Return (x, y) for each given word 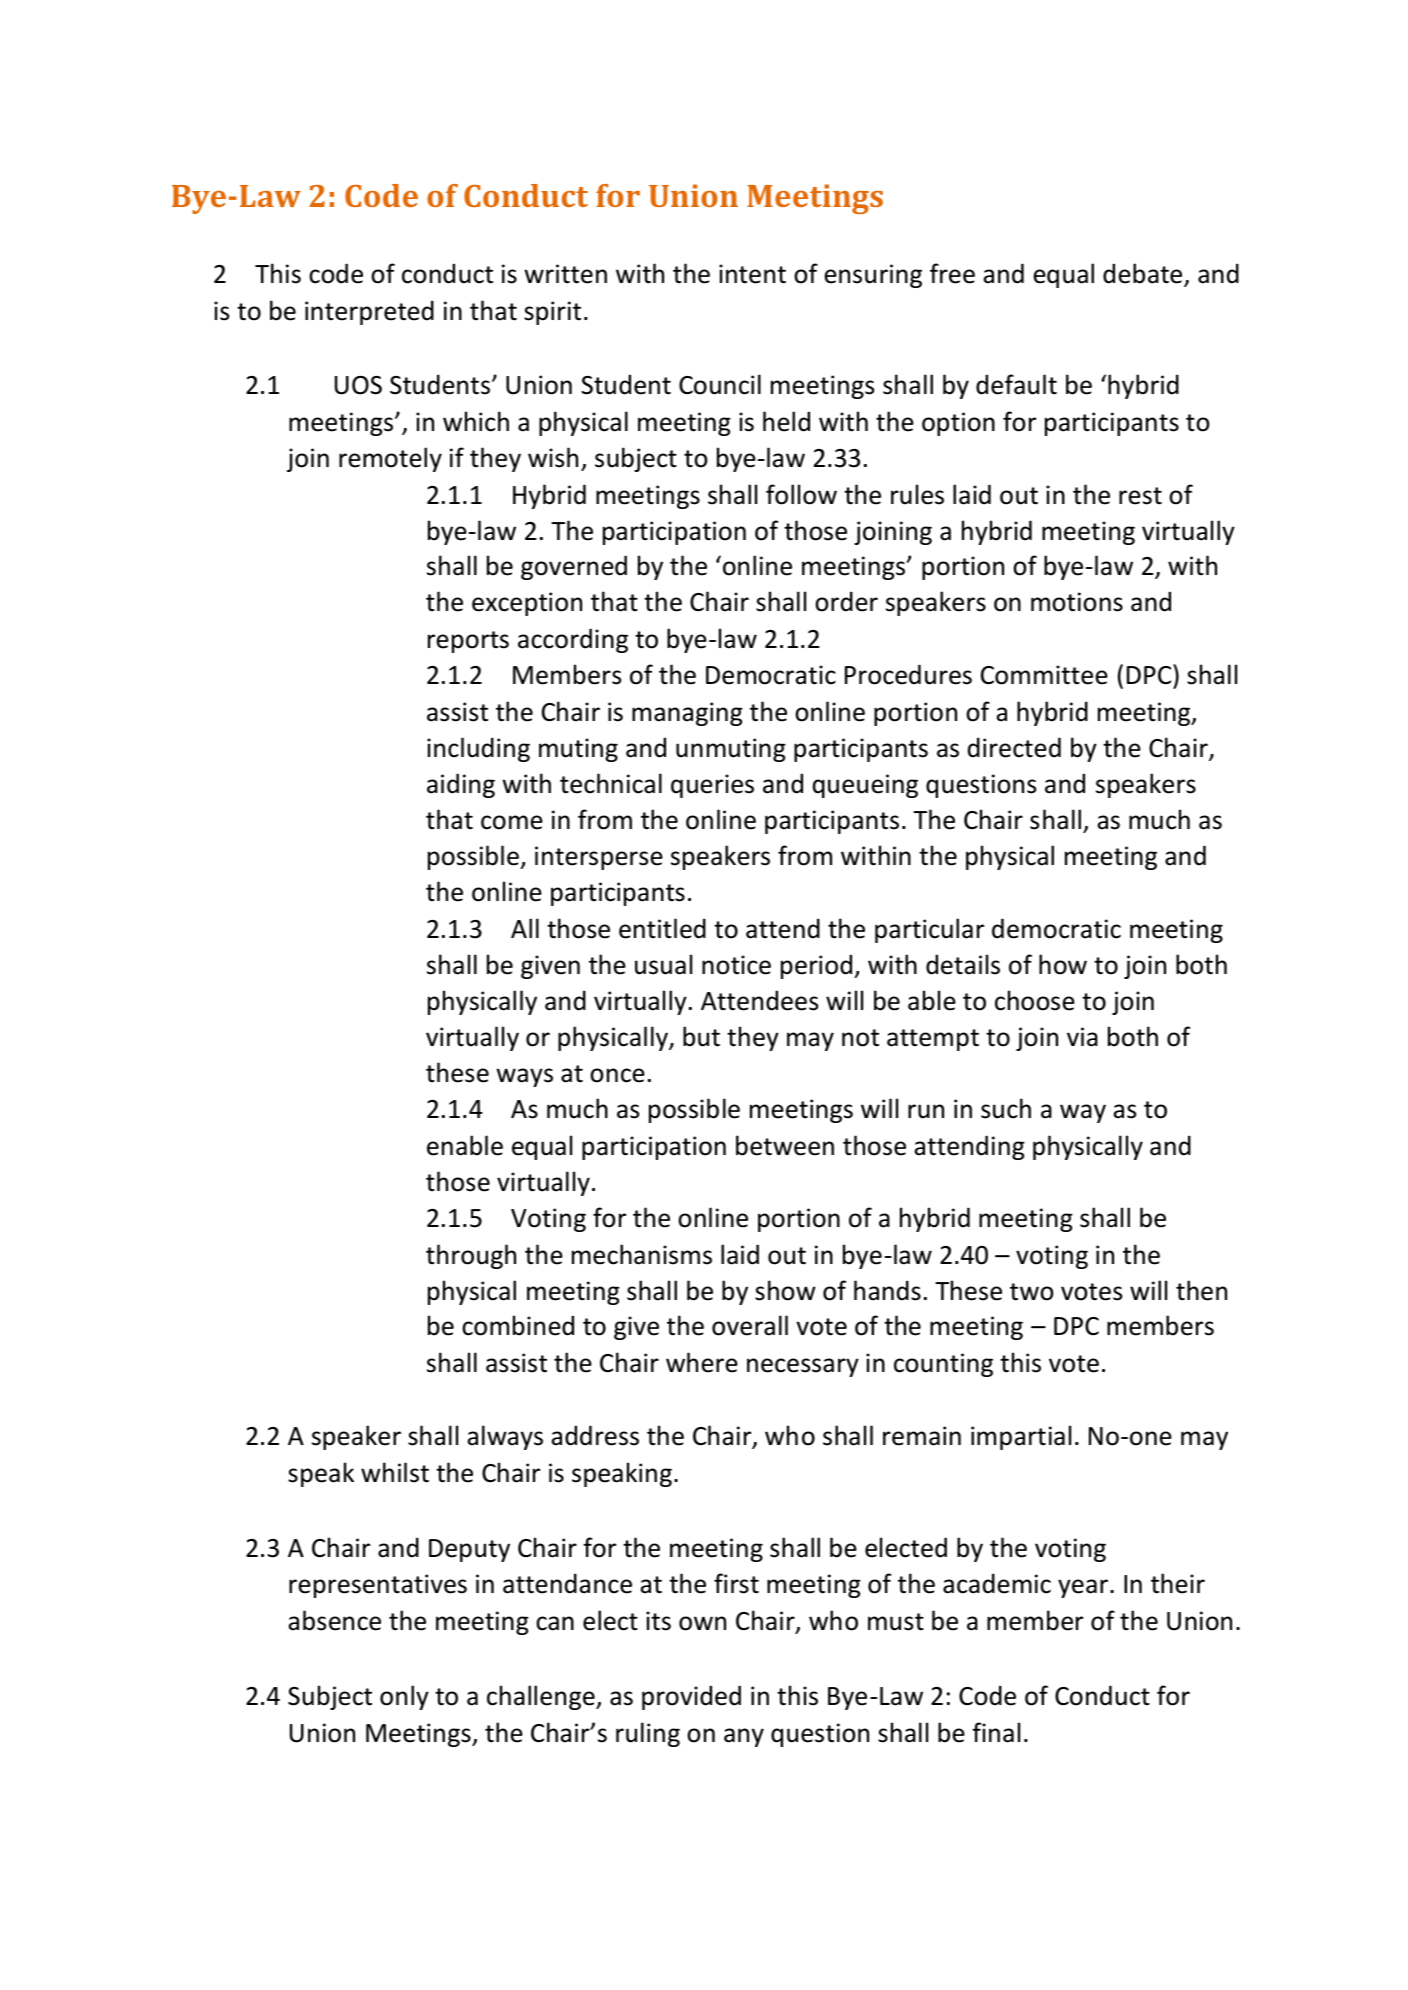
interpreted (369, 312)
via (1082, 1037)
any (744, 1737)
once (617, 1075)
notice (736, 965)
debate (1144, 274)
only (404, 1697)
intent (752, 274)
